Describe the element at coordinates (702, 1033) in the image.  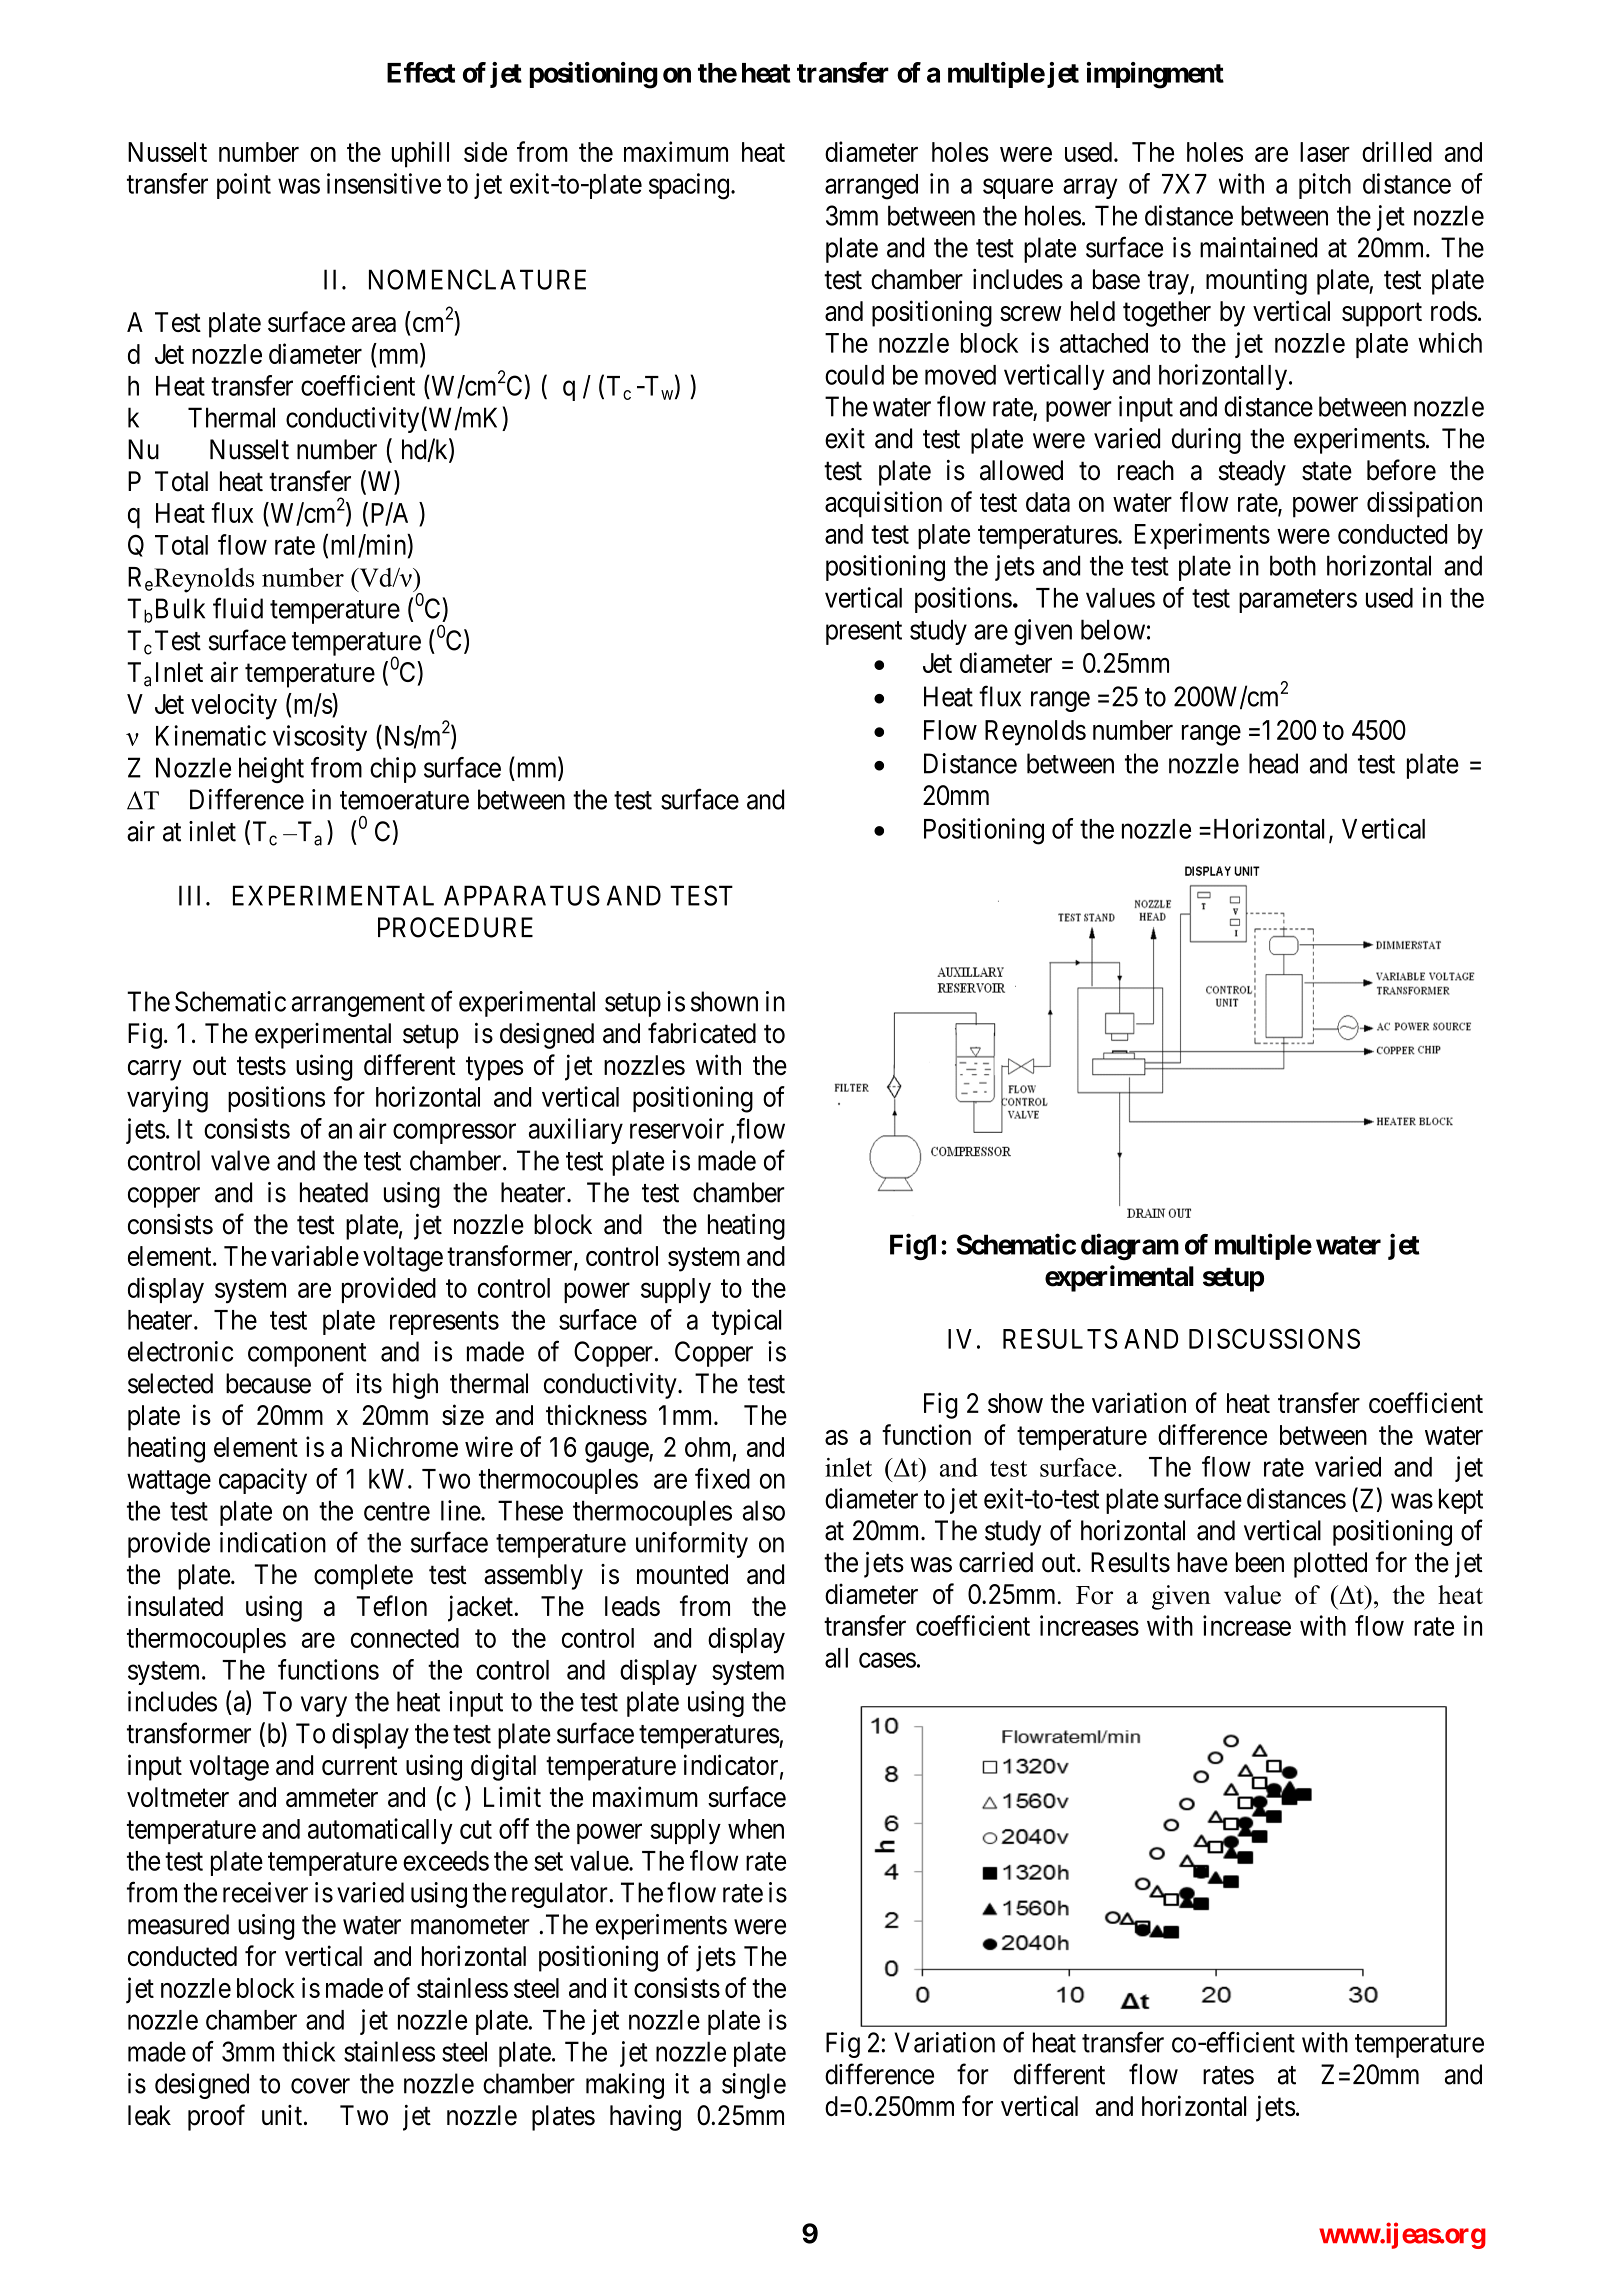
I see `fabricated` at that location.
